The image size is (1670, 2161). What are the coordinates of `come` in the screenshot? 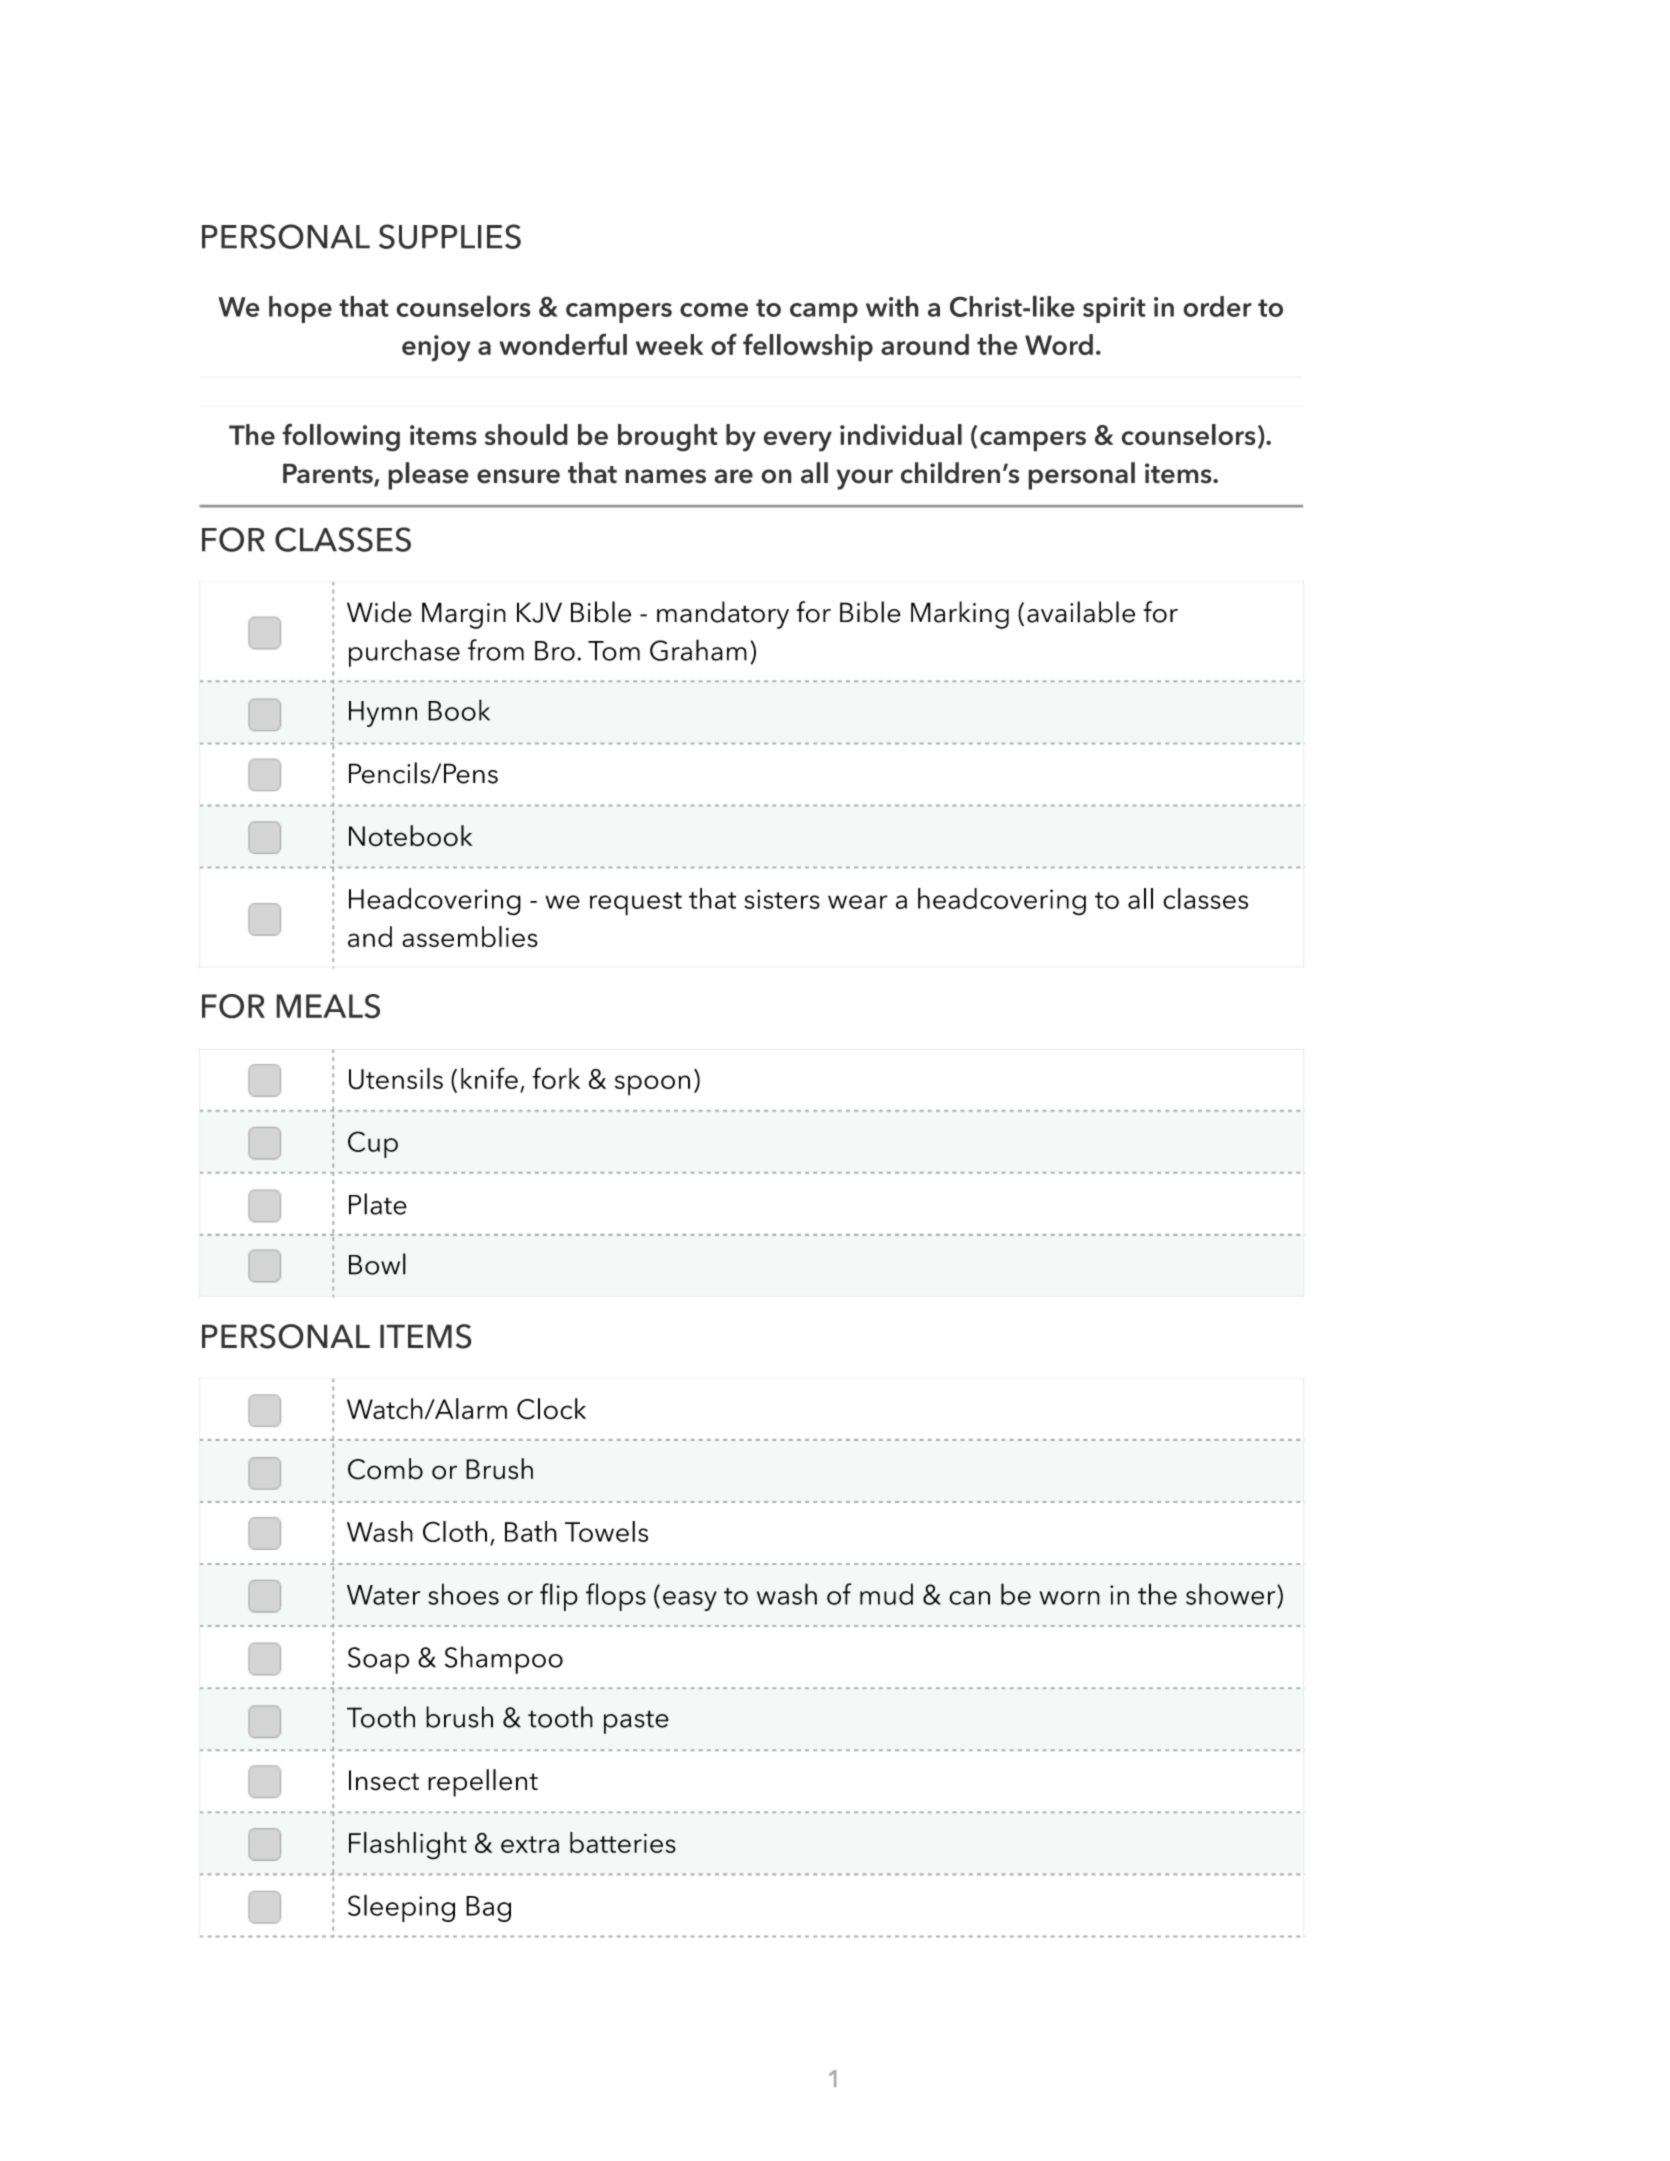 It's located at (714, 310).
